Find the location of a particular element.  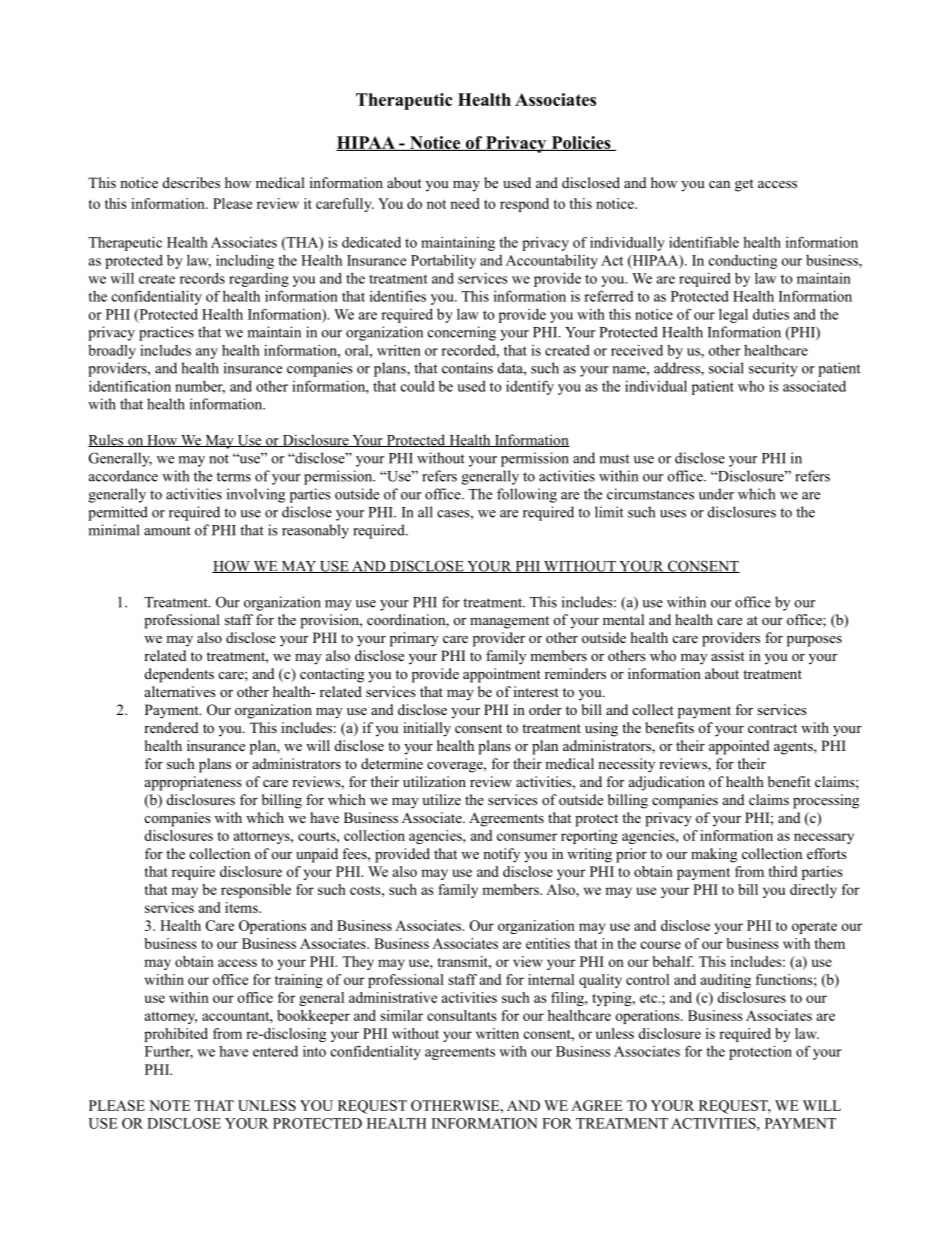

get is located at coordinates (744, 185).
